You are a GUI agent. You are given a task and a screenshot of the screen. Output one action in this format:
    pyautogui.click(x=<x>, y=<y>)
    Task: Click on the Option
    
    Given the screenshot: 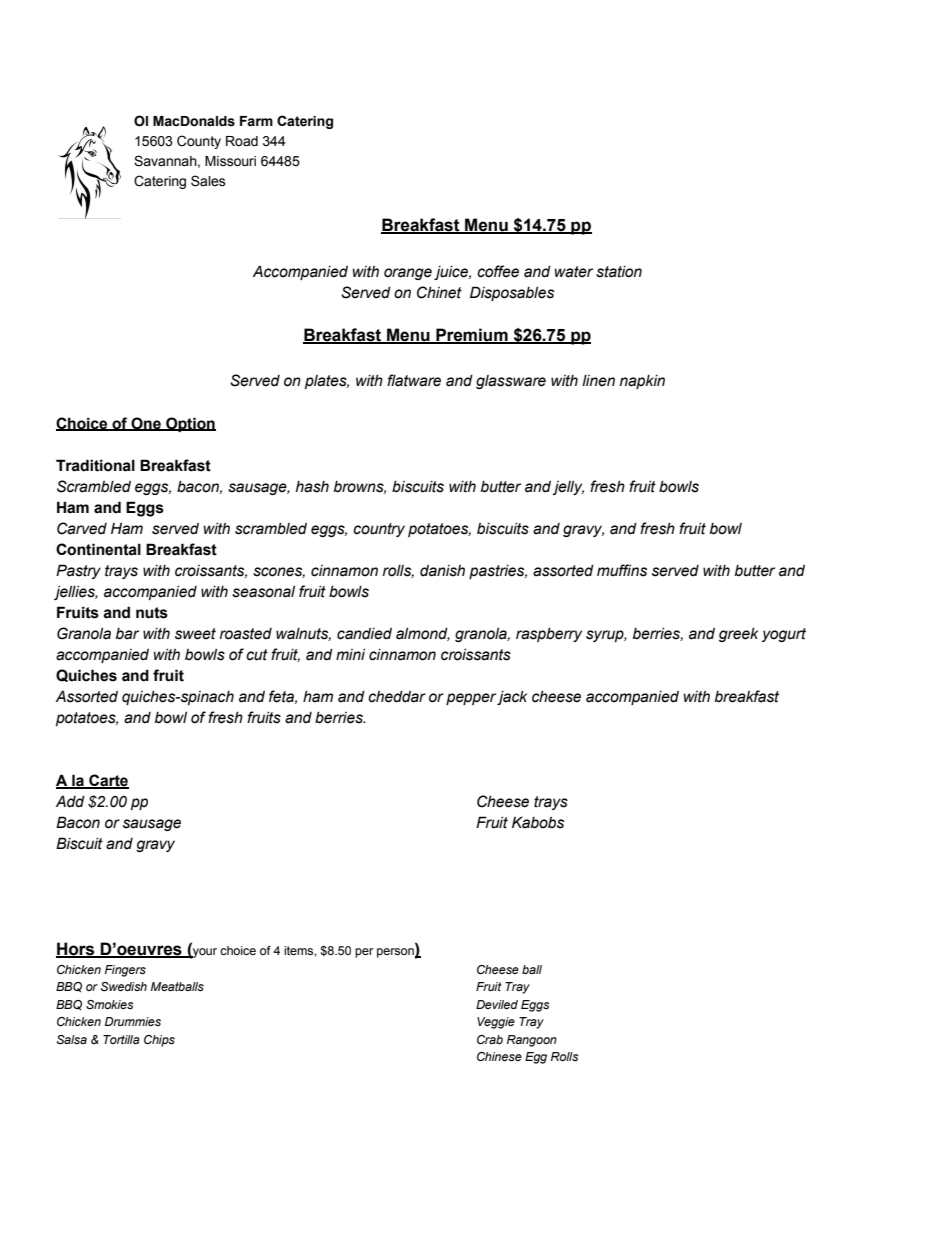 What is the action you would take?
    pyautogui.click(x=190, y=424)
